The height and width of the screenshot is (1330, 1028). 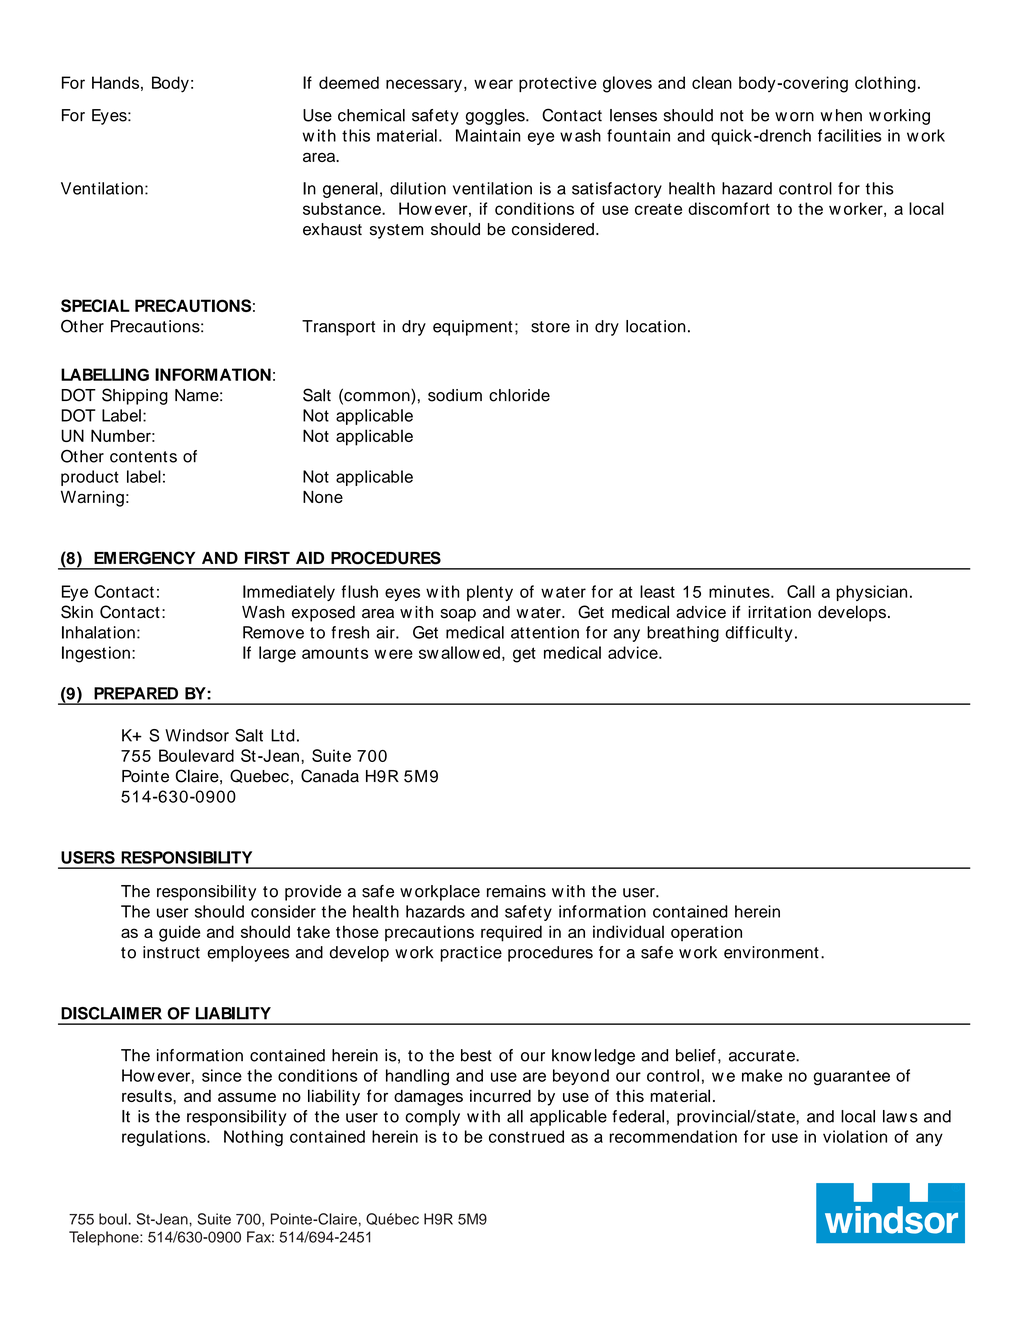 I want to click on hen, so click(x=849, y=115).
